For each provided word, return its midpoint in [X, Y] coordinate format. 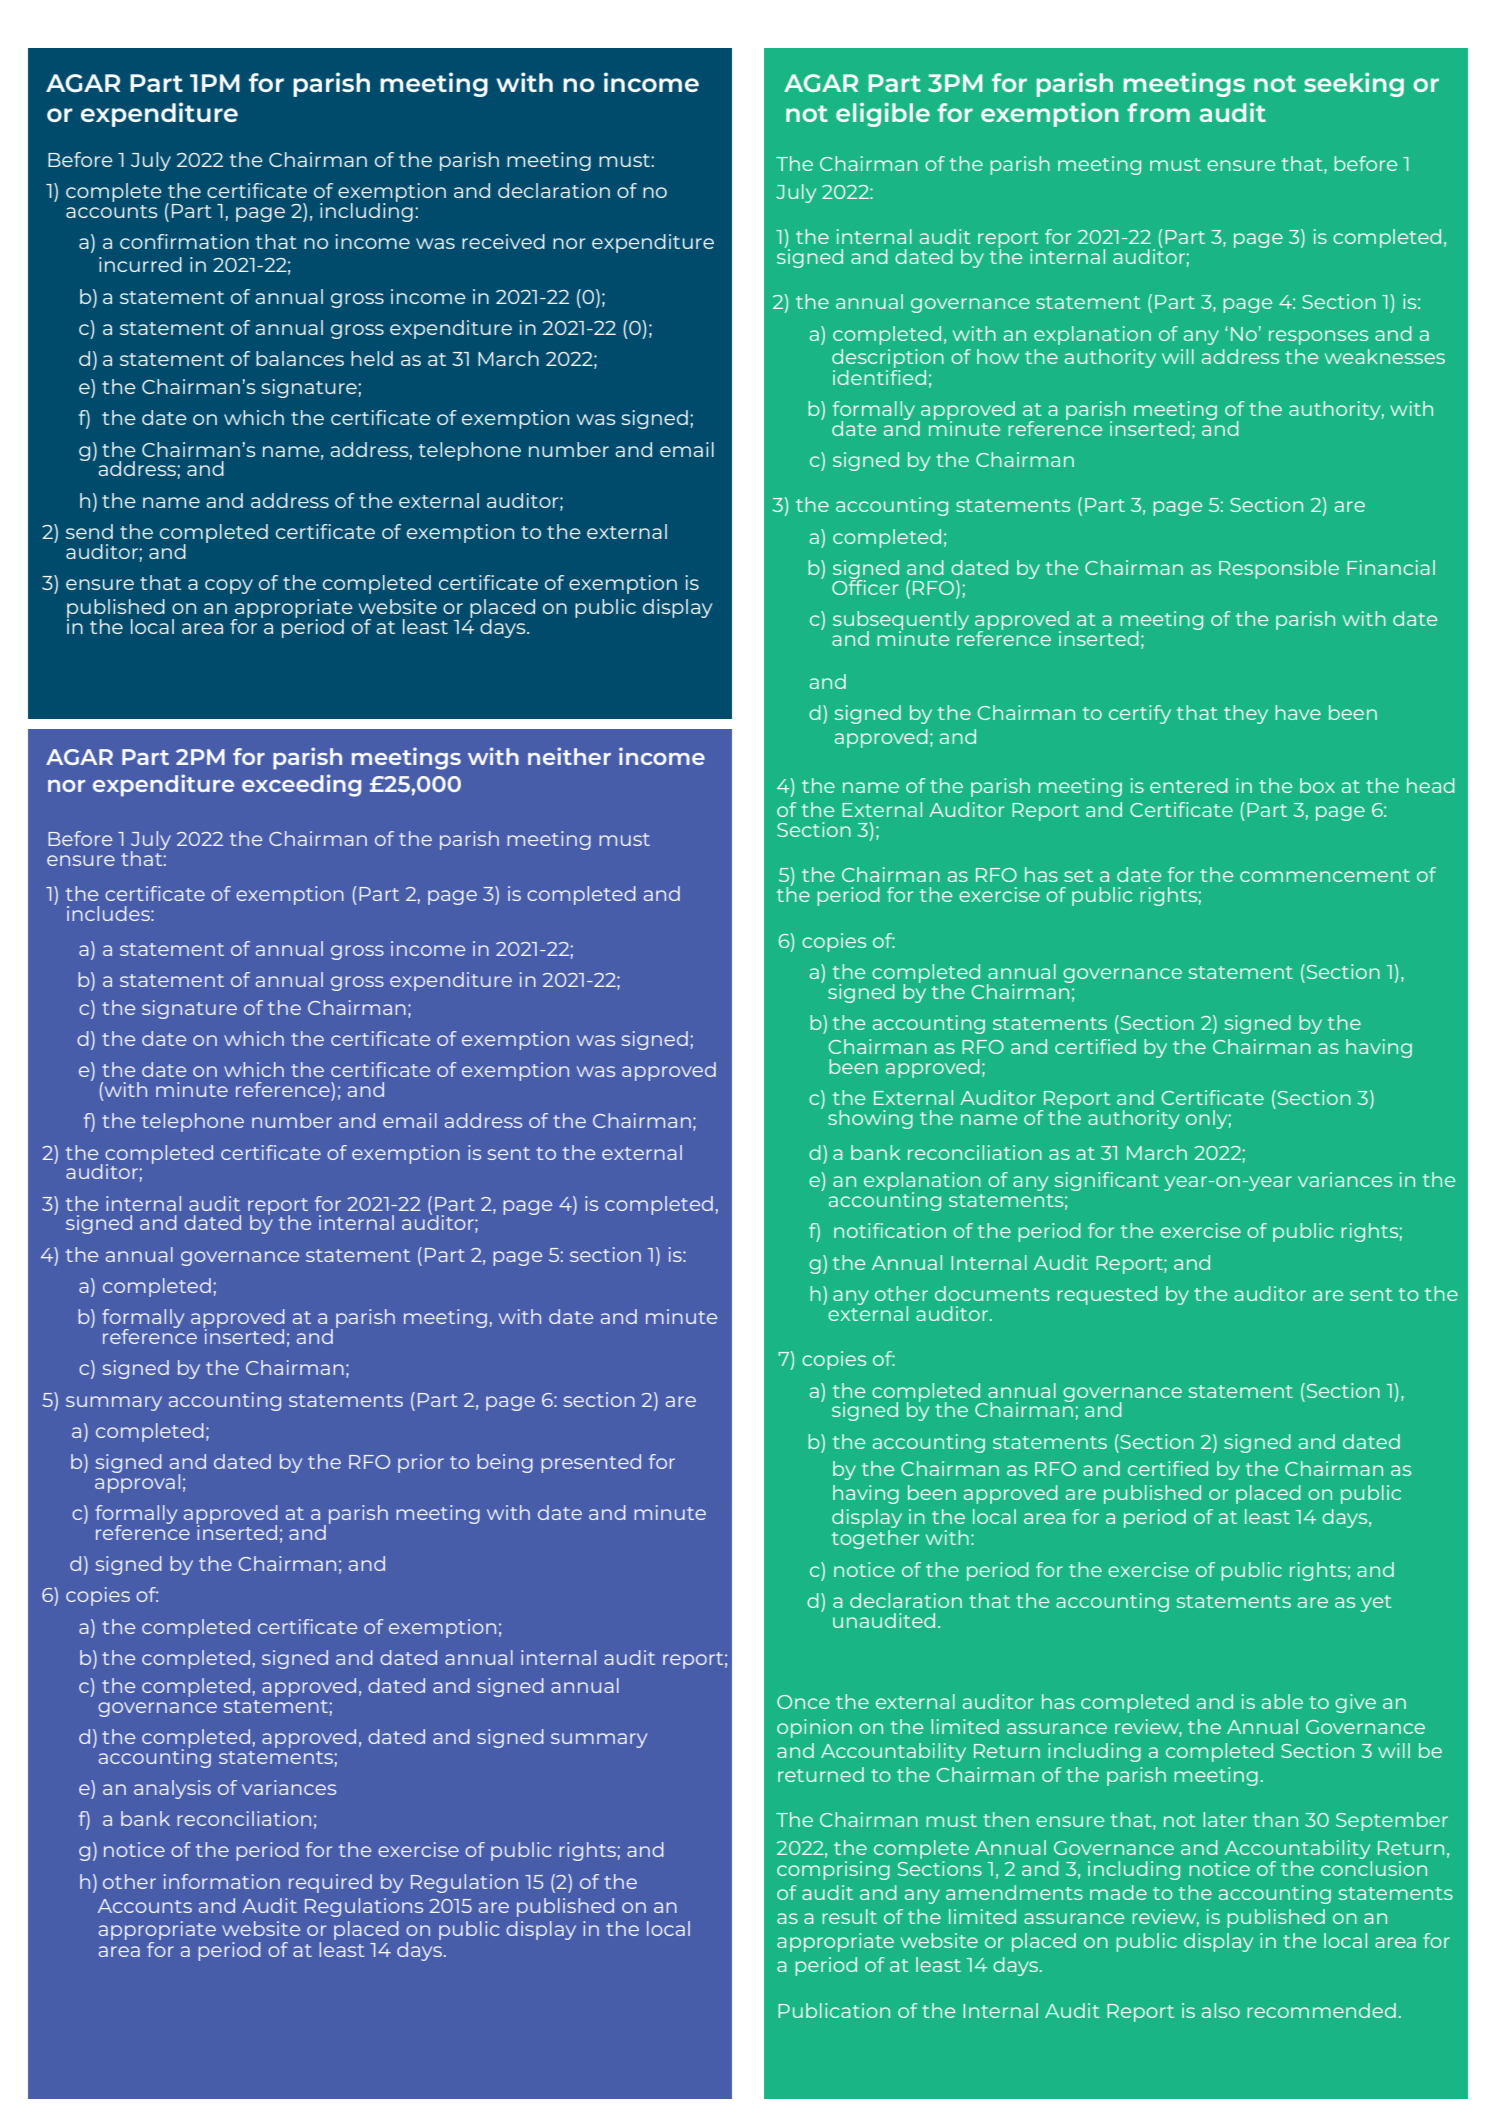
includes [109, 913]
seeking [1354, 84]
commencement [1325, 875]
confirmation [184, 241]
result [849, 1916]
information [222, 1881]
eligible [883, 114]
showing [870, 1119]
